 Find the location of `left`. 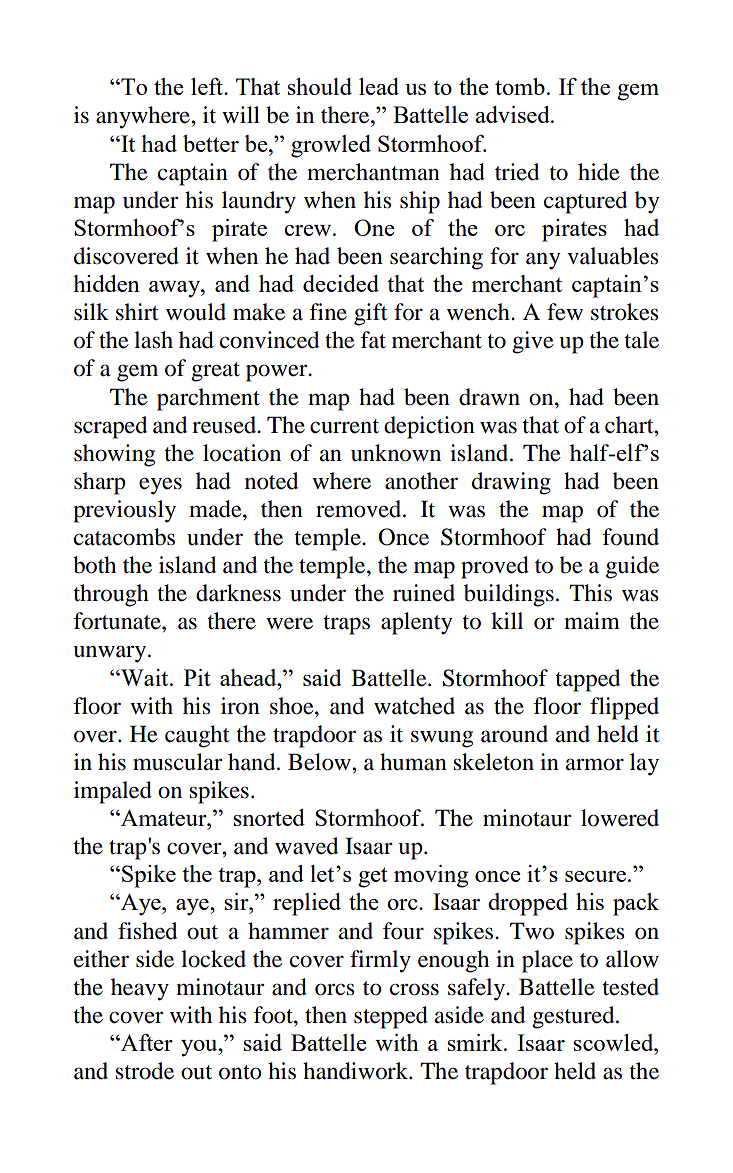

left is located at coordinates (208, 86).
